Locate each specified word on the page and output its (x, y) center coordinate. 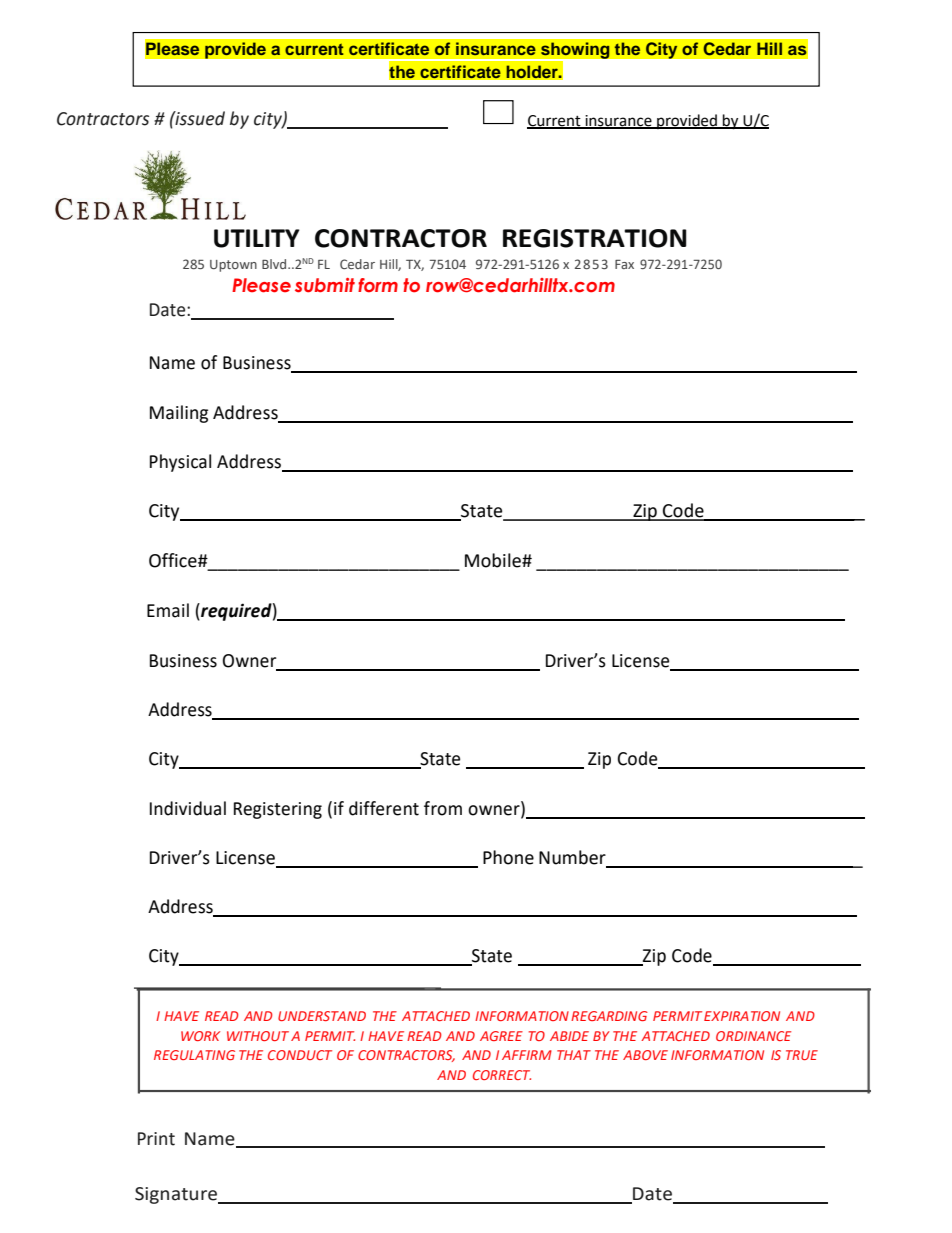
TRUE (802, 1055)
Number (573, 858)
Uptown (233, 266)
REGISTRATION (595, 238)
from (443, 808)
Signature (177, 1195)
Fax (624, 264)
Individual (188, 808)
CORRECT (502, 1075)
